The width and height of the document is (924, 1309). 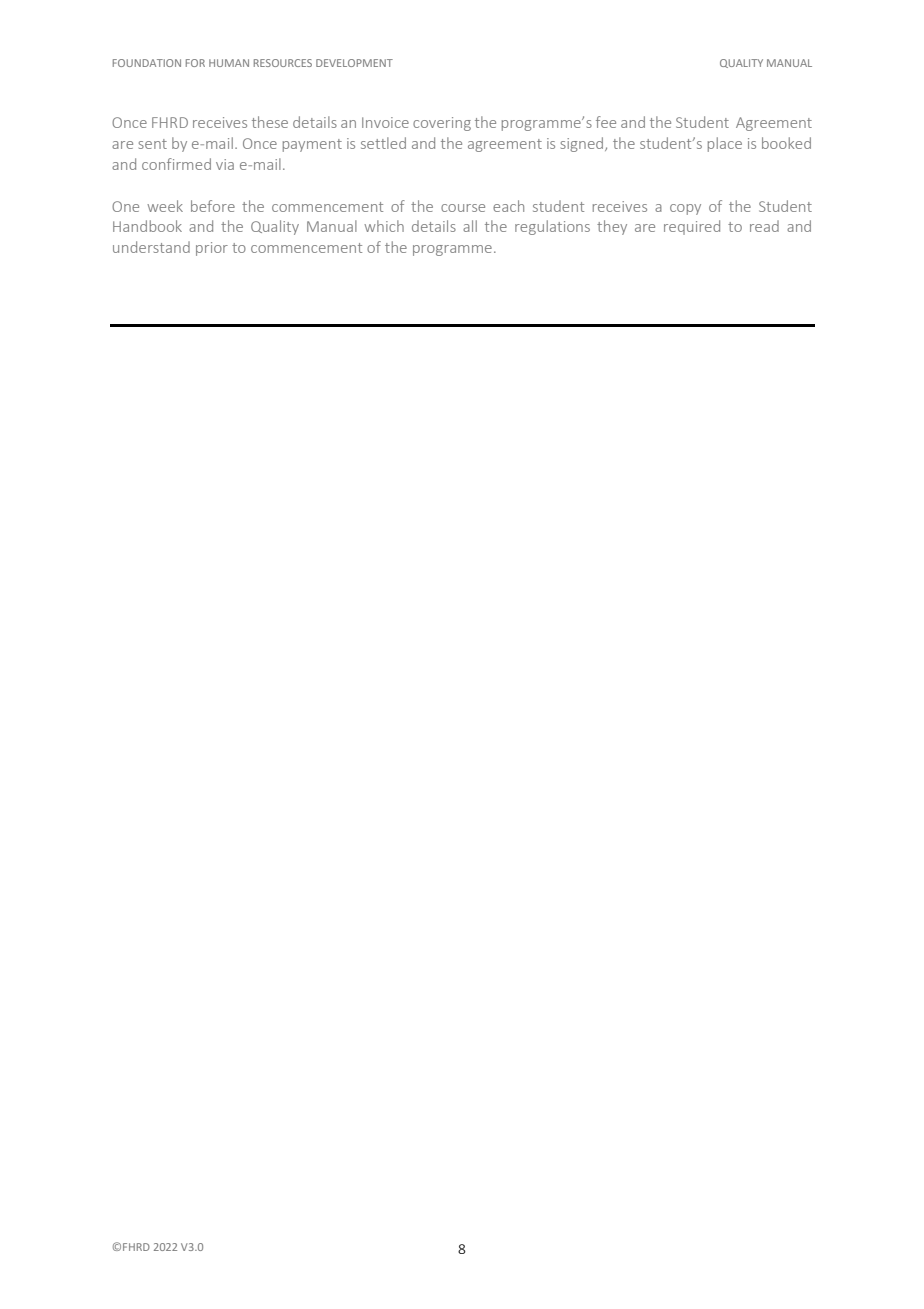 I want to click on fee, so click(x=606, y=122).
